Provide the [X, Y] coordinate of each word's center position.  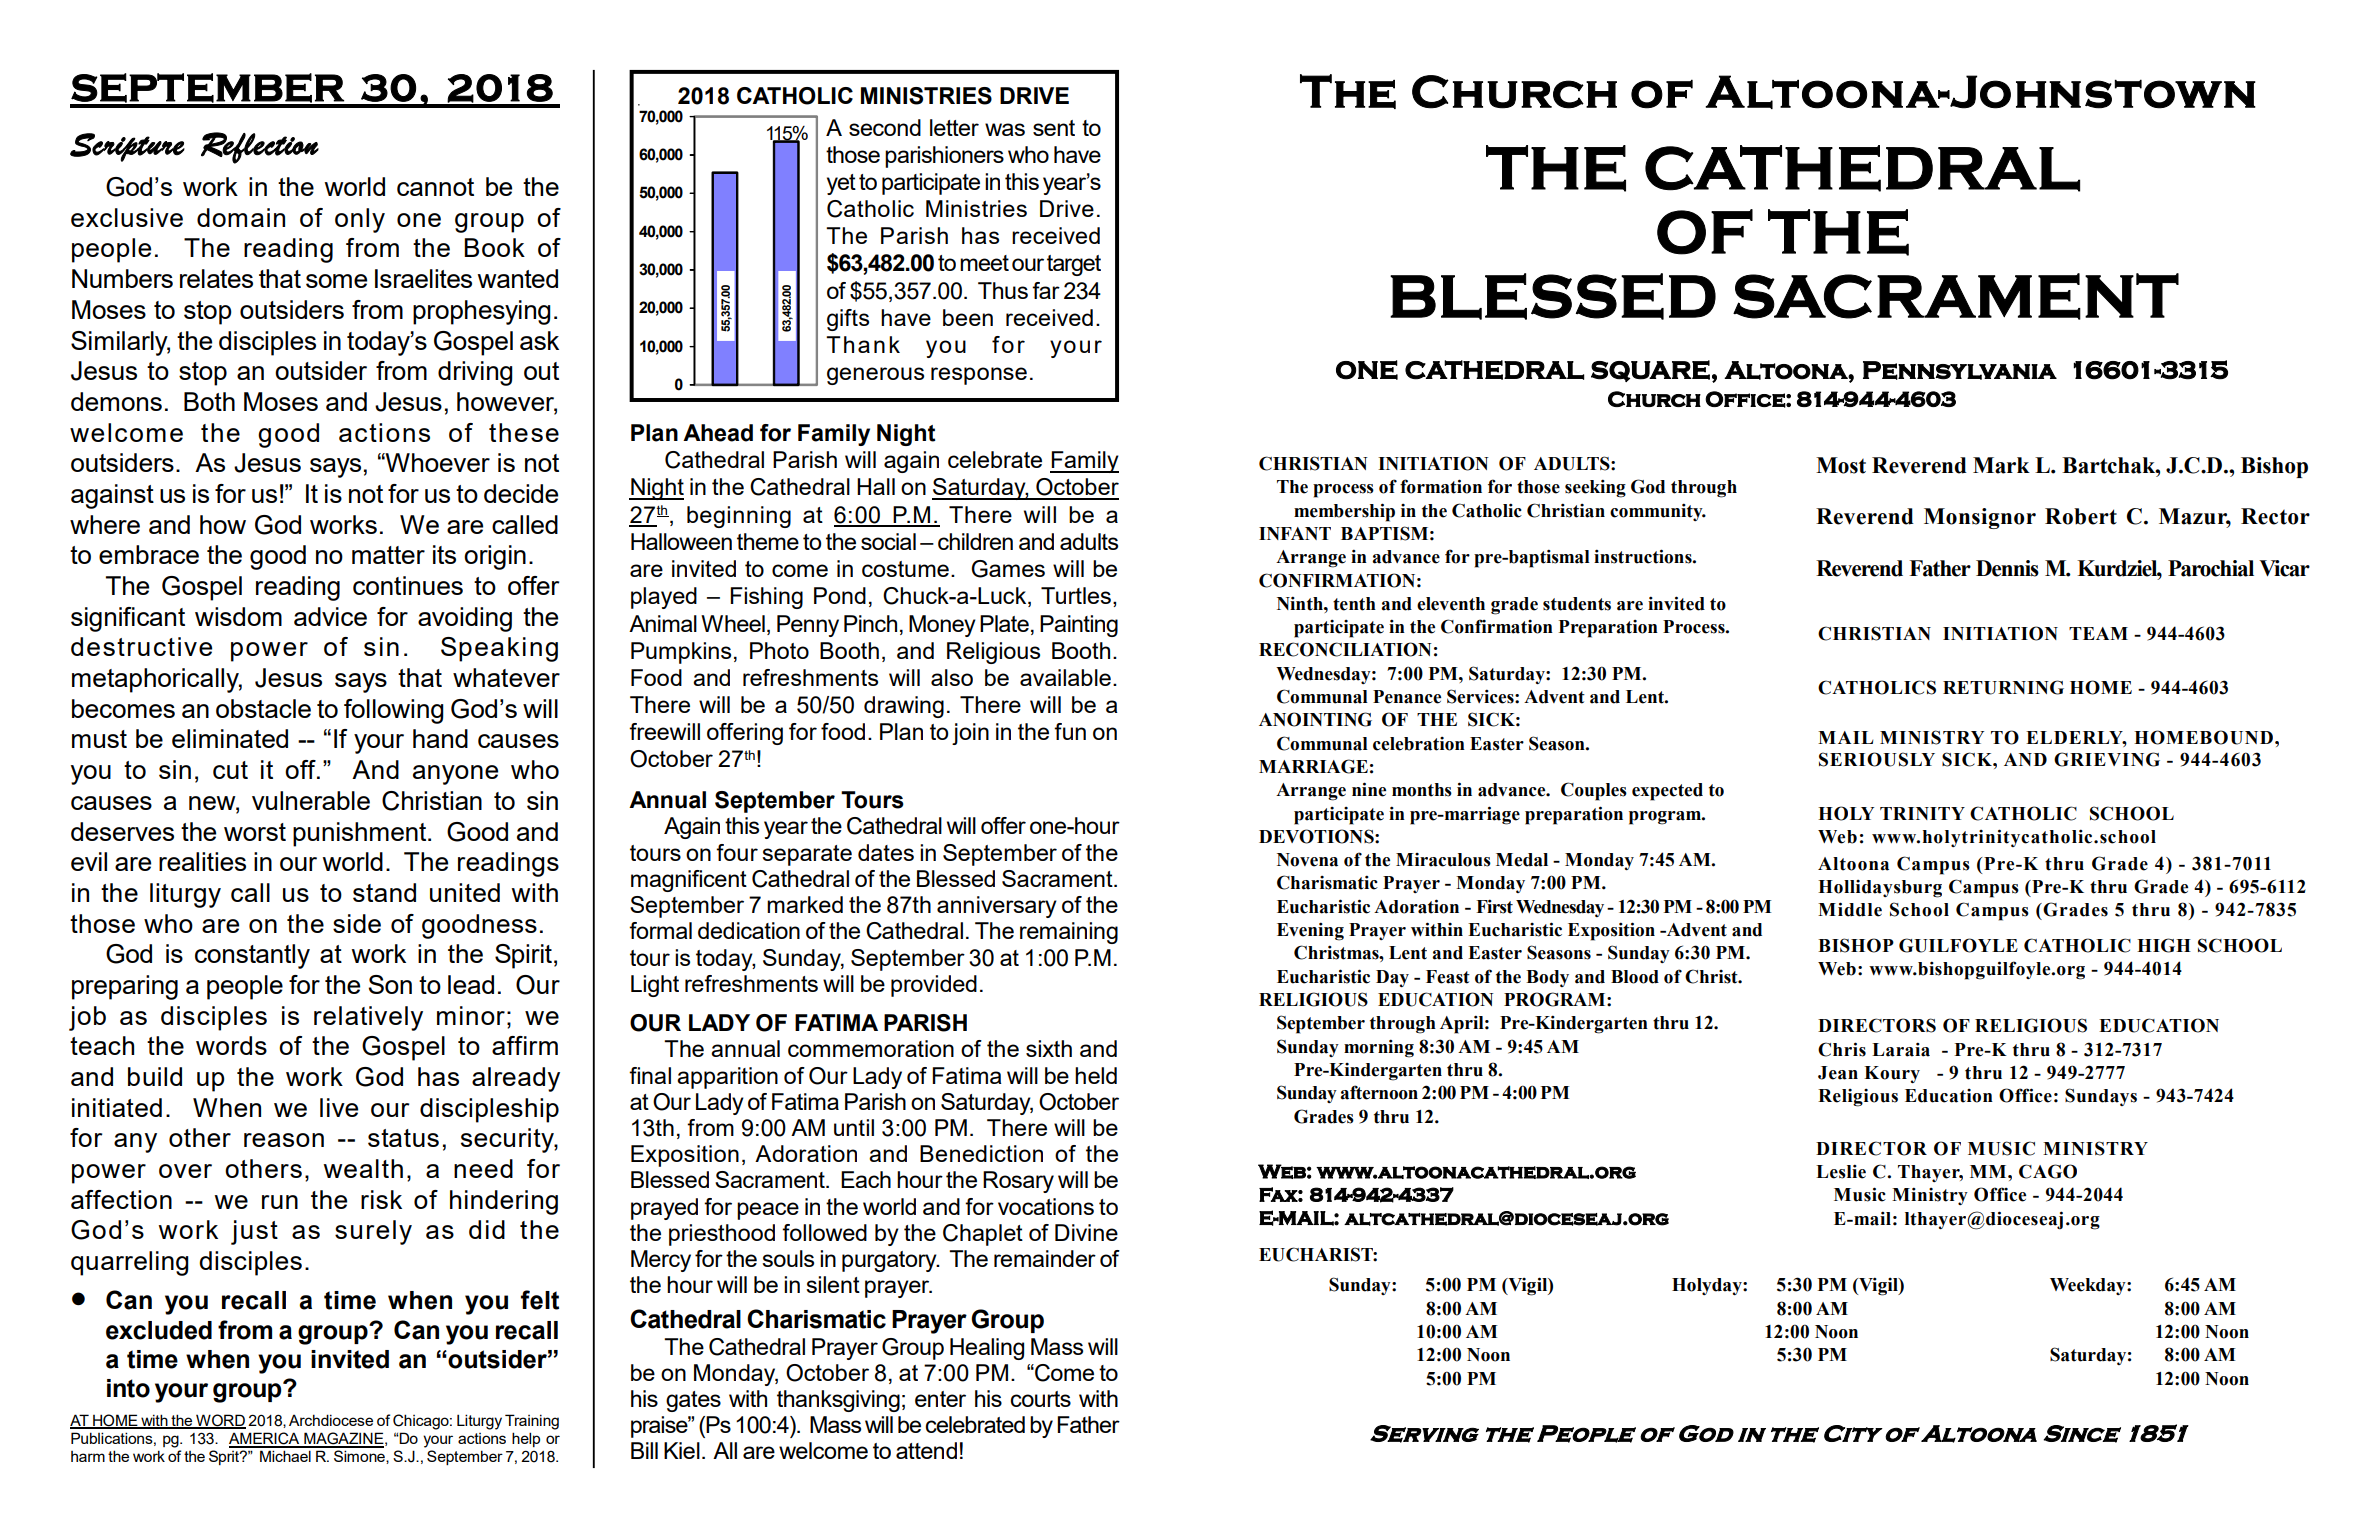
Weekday [2089, 1286]
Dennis [2007, 568]
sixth [1049, 1048]
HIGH [2164, 945]
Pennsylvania [1960, 370]
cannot [435, 187]
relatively [368, 1018]
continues [408, 585]
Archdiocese [331, 1420]
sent [1054, 128]
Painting [1079, 626]
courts [1040, 1399]
